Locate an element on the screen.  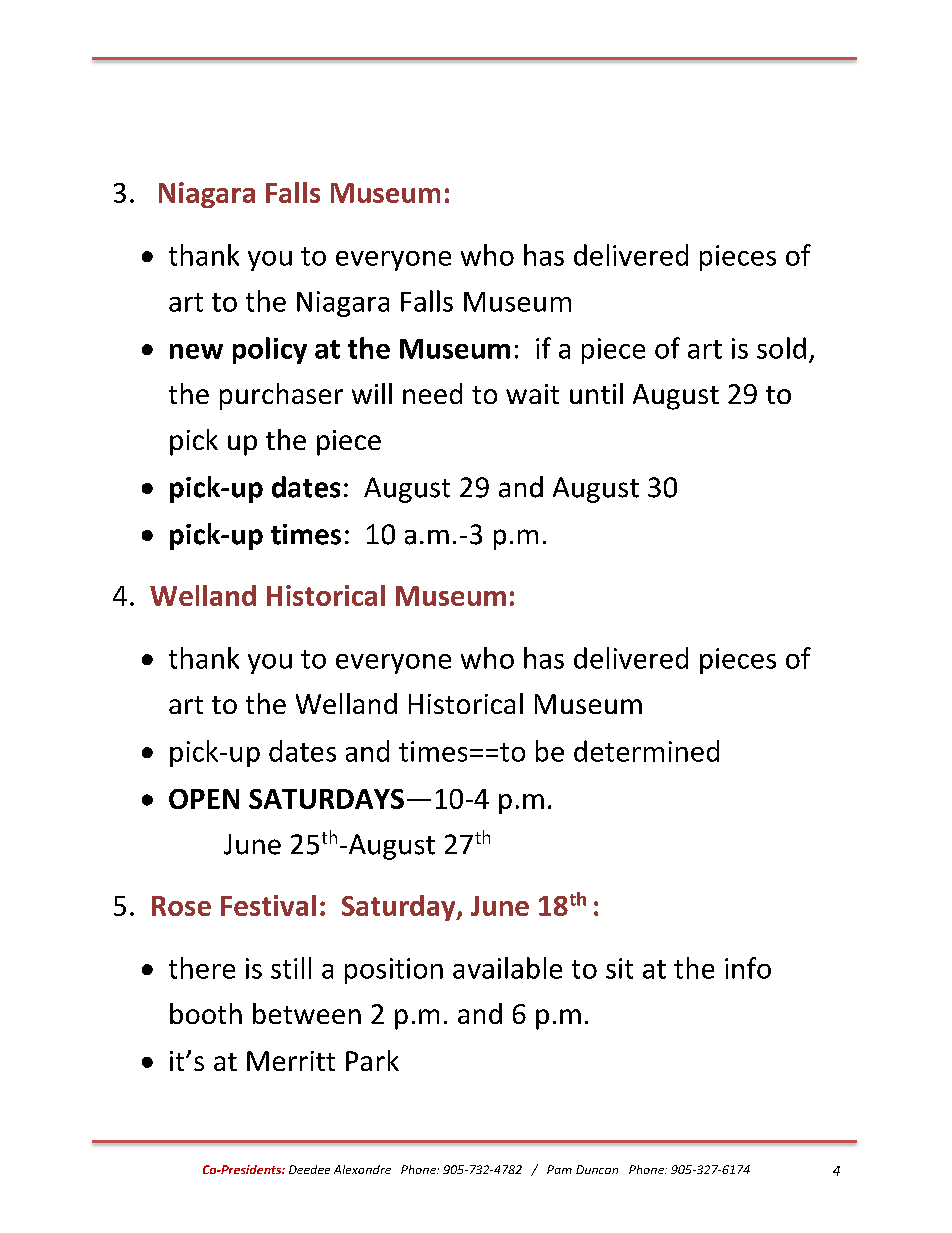
Pam is located at coordinates (559, 1169).
